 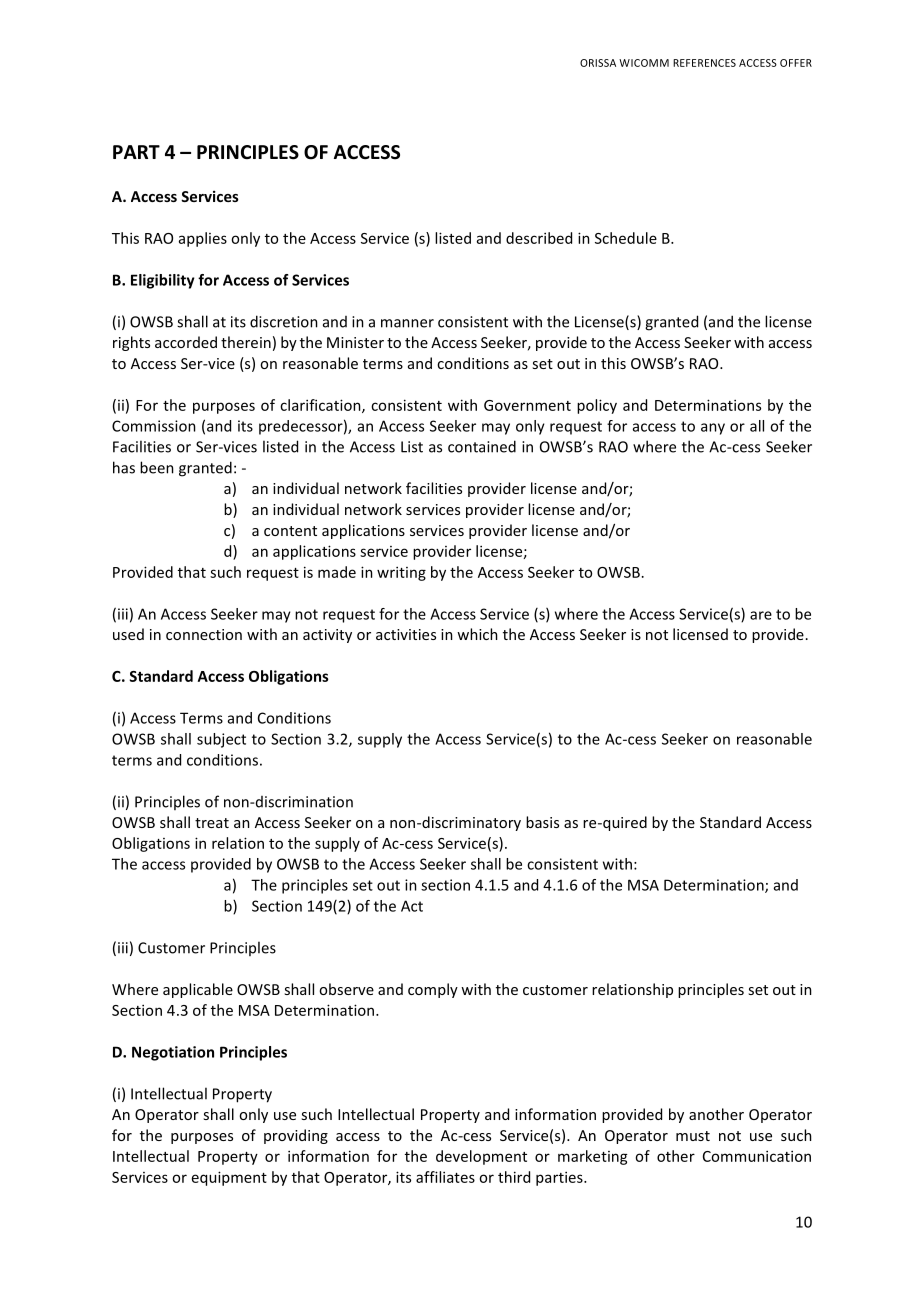 I want to click on are, so click(x=761, y=615).
